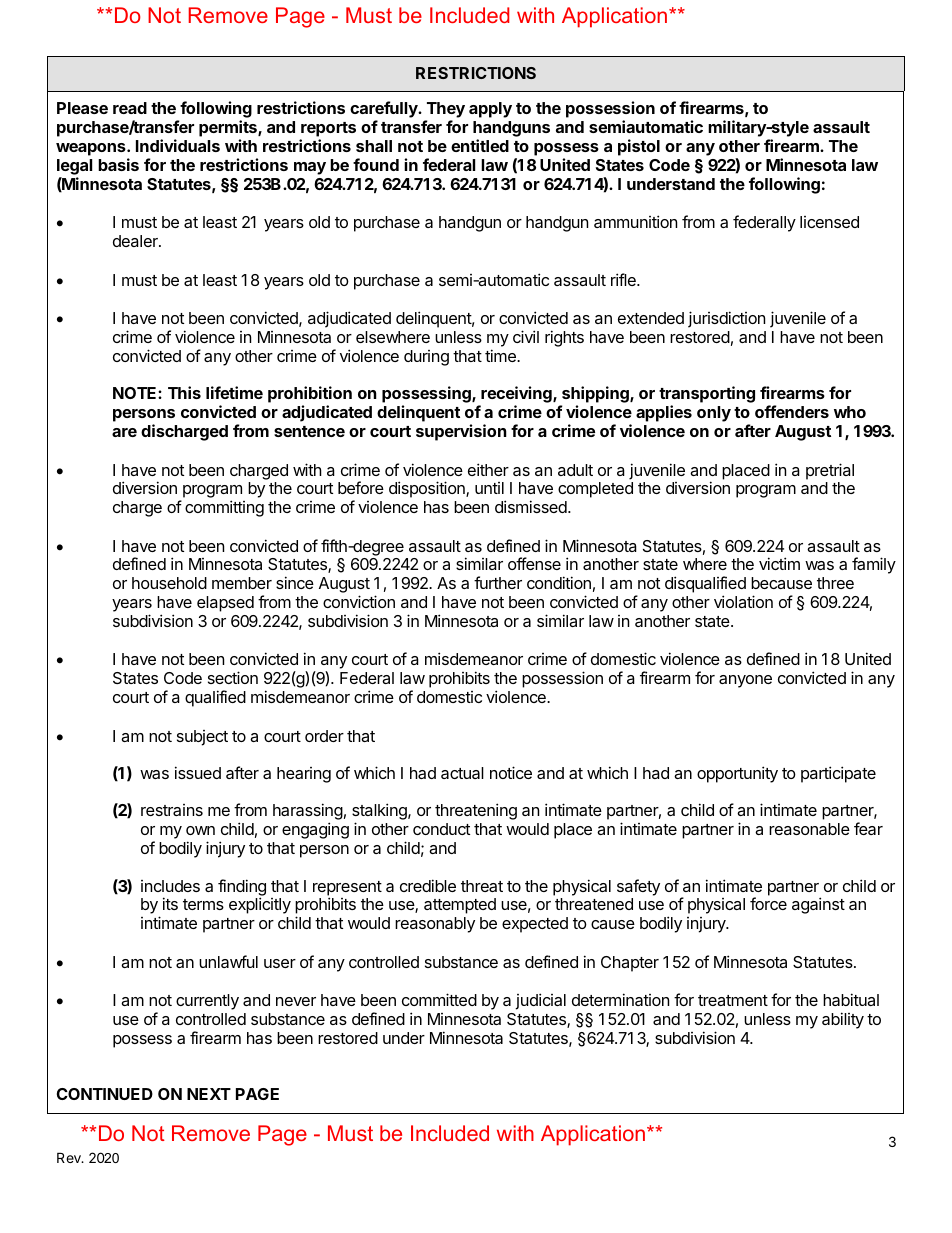 The height and width of the screenshot is (1233, 952). What do you see at coordinates (743, 601) in the screenshot?
I see `violation` at bounding box center [743, 601].
